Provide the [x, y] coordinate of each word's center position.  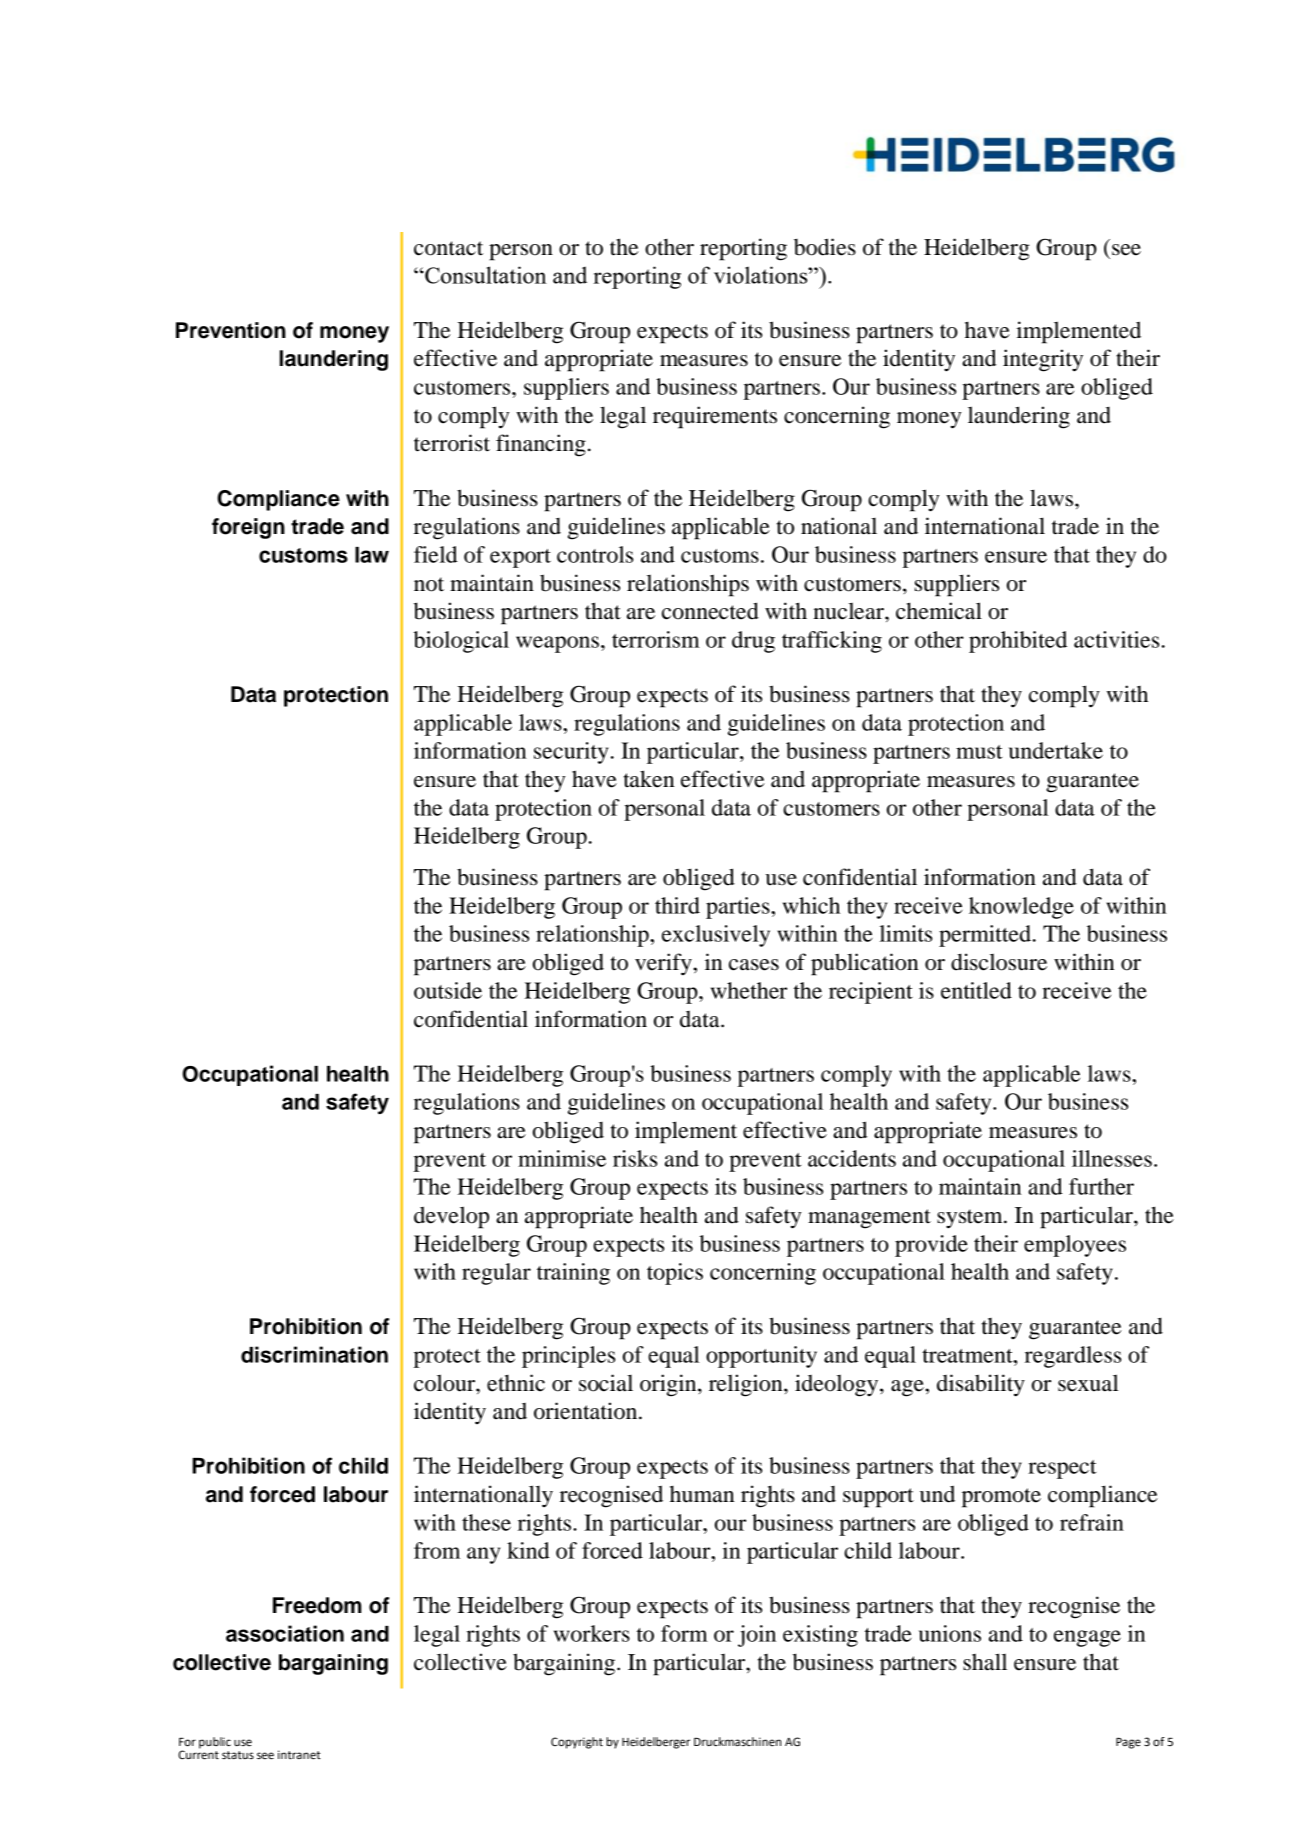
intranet [299, 1755]
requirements [715, 417]
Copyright [577, 1743]
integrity [1043, 360]
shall [985, 1662]
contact [448, 248]
